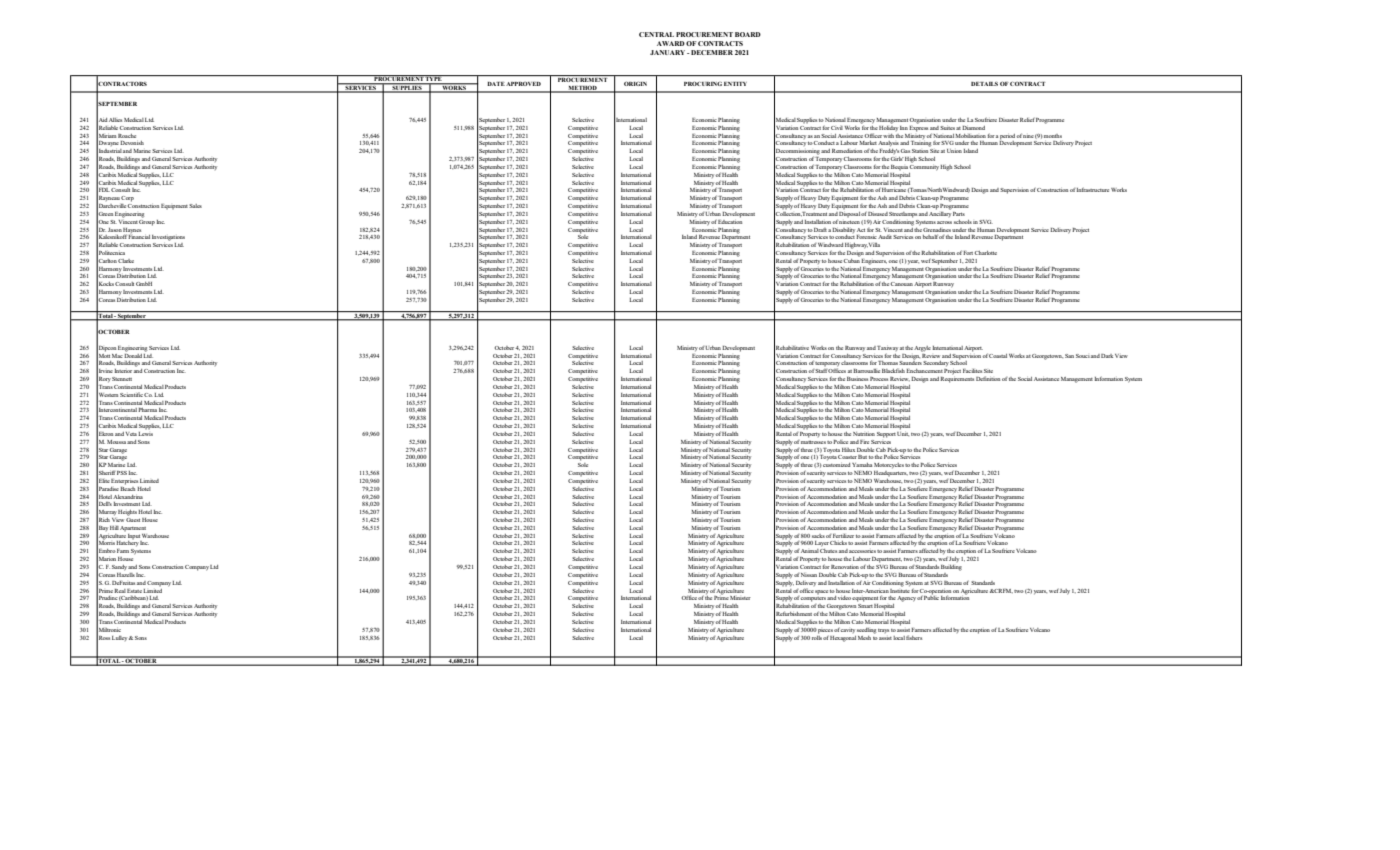 The image size is (1400, 850). I want to click on JANUARY, so click(669, 52).
